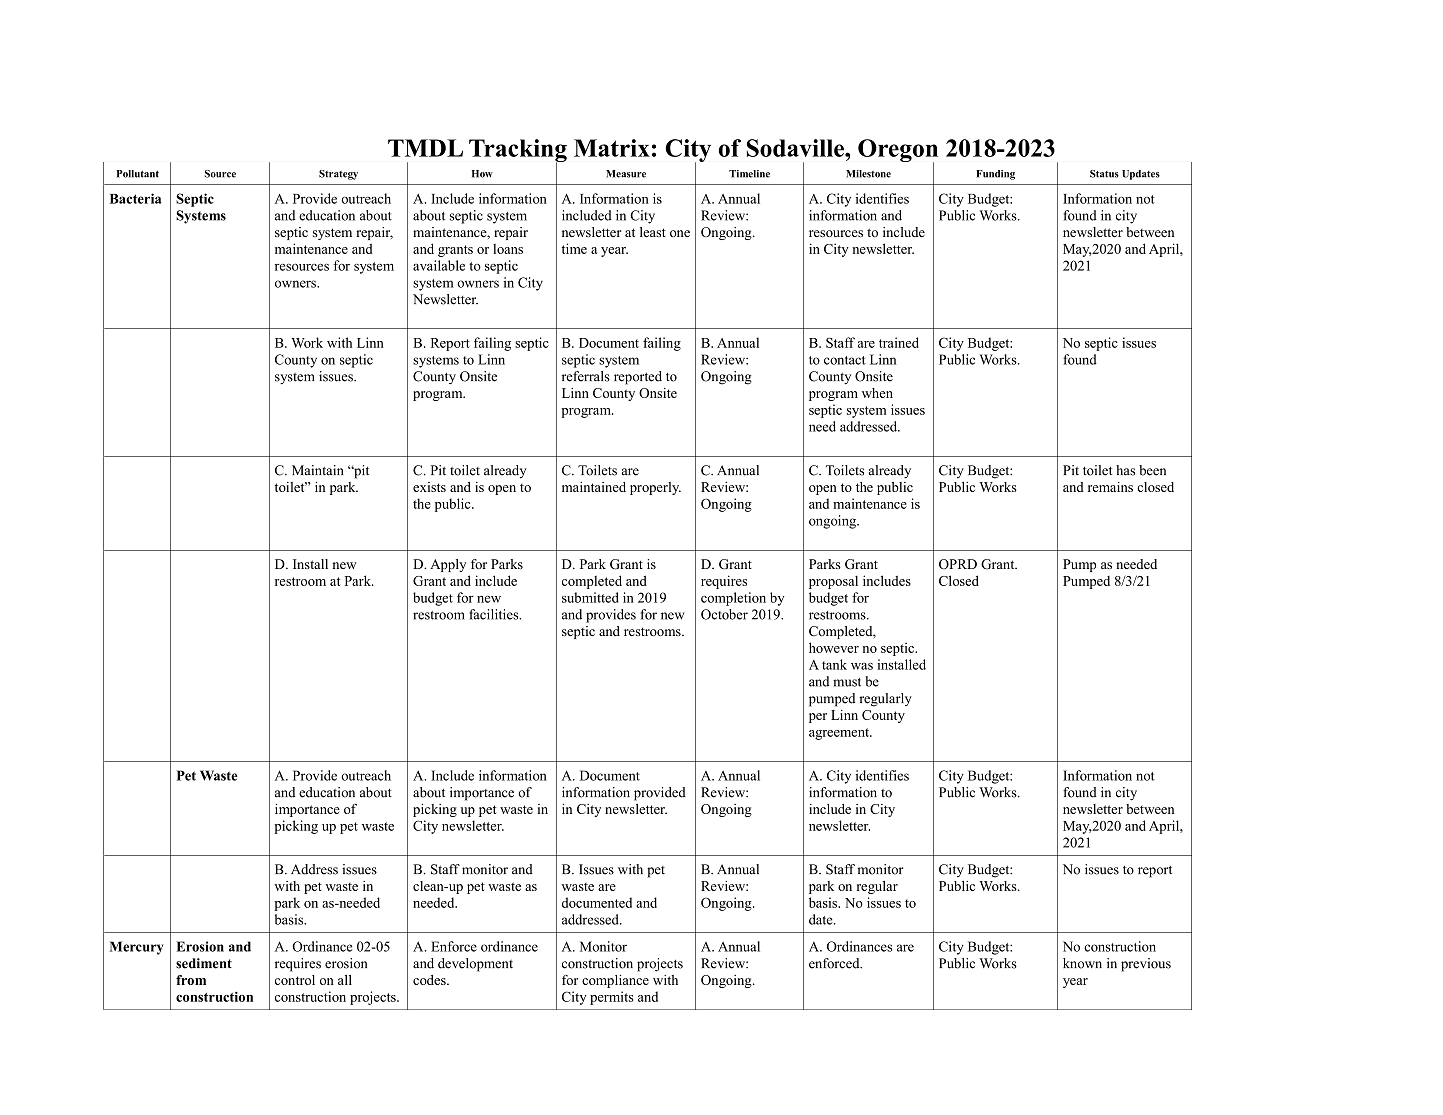 The height and width of the screenshot is (1115, 1443). What do you see at coordinates (338, 175) in the screenshot?
I see `Strategy` at bounding box center [338, 175].
